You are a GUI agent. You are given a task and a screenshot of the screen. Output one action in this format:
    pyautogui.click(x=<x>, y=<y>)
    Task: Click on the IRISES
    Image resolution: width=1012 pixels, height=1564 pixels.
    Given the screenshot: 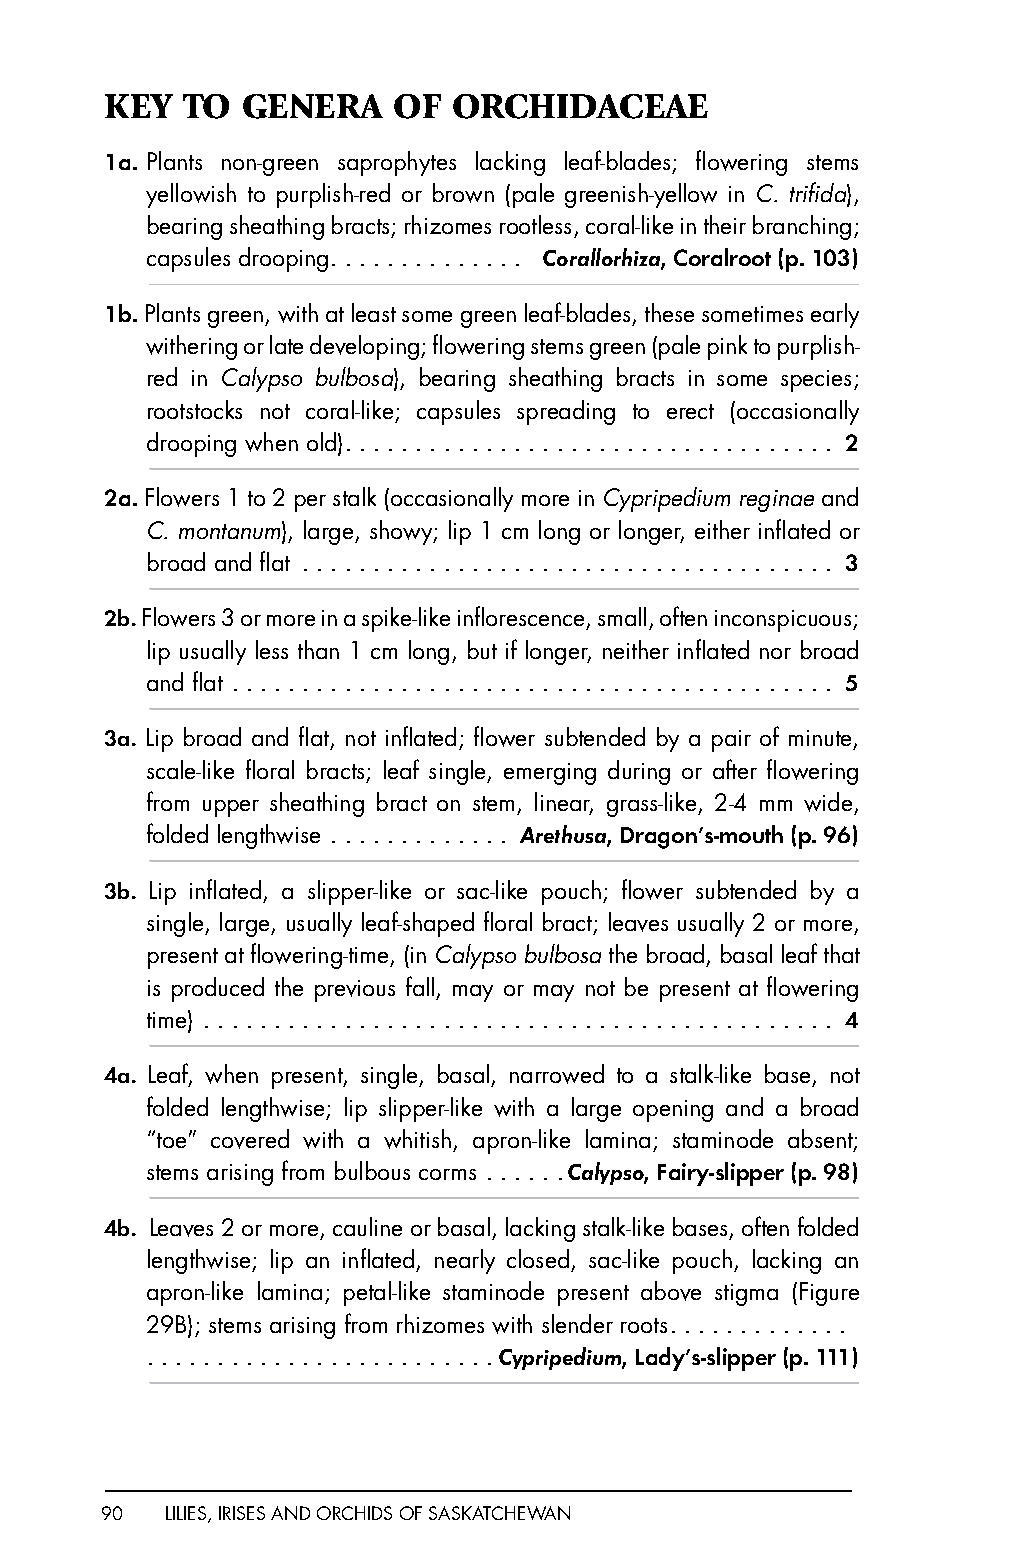 What is the action you would take?
    pyautogui.click(x=242, y=1513)
